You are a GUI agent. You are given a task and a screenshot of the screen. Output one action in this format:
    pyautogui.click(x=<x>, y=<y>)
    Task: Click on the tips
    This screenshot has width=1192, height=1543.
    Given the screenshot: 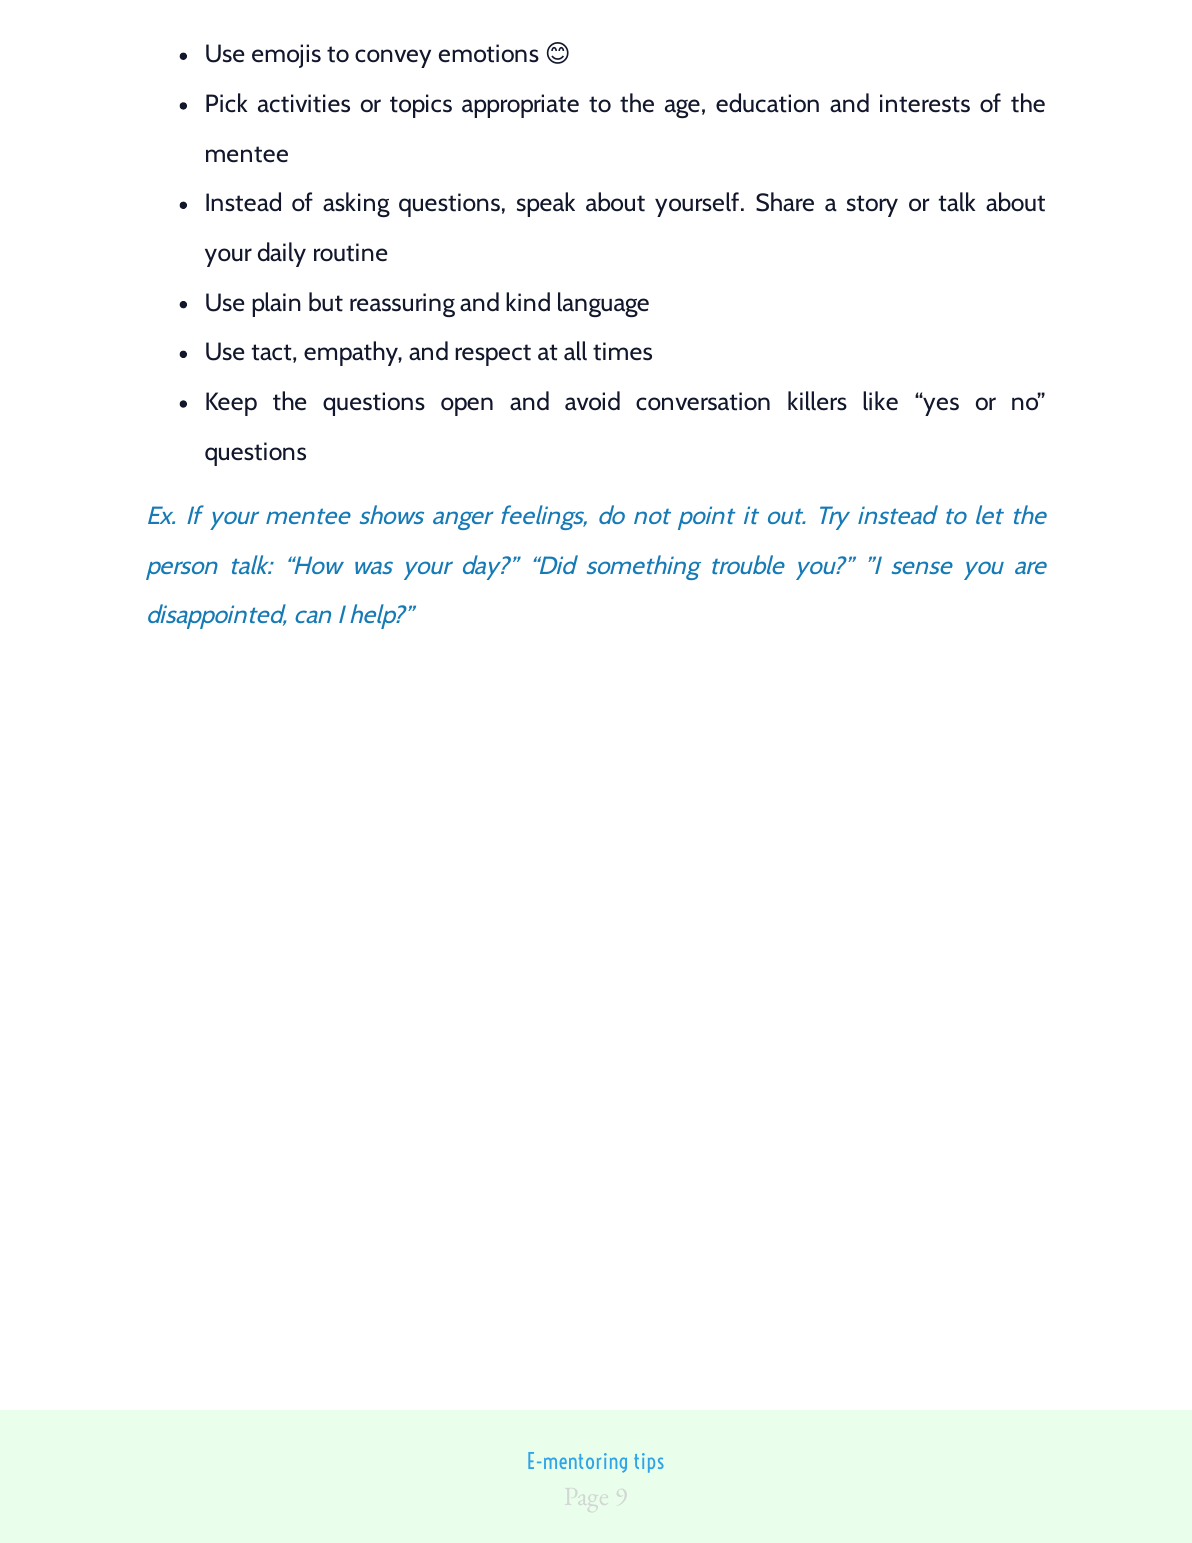 What is the action you would take?
    pyautogui.click(x=649, y=1463)
